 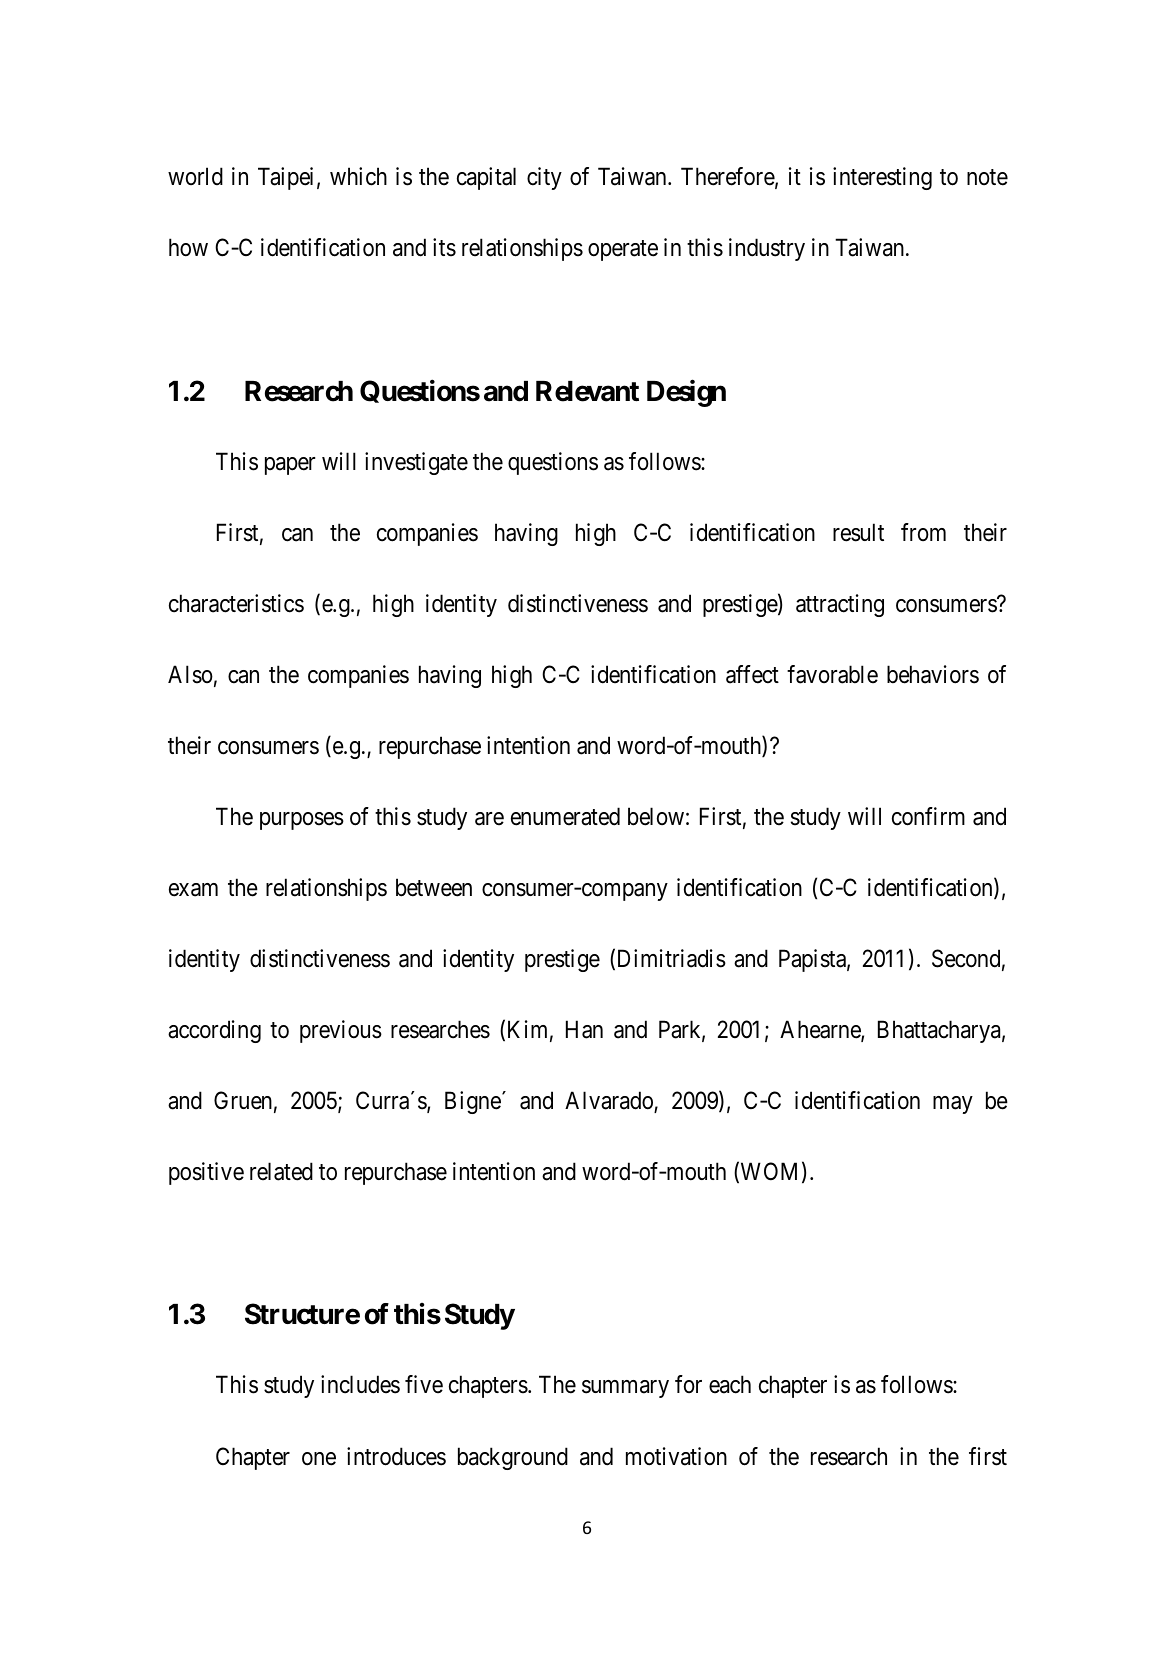 I want to click on confirm, so click(x=928, y=816).
